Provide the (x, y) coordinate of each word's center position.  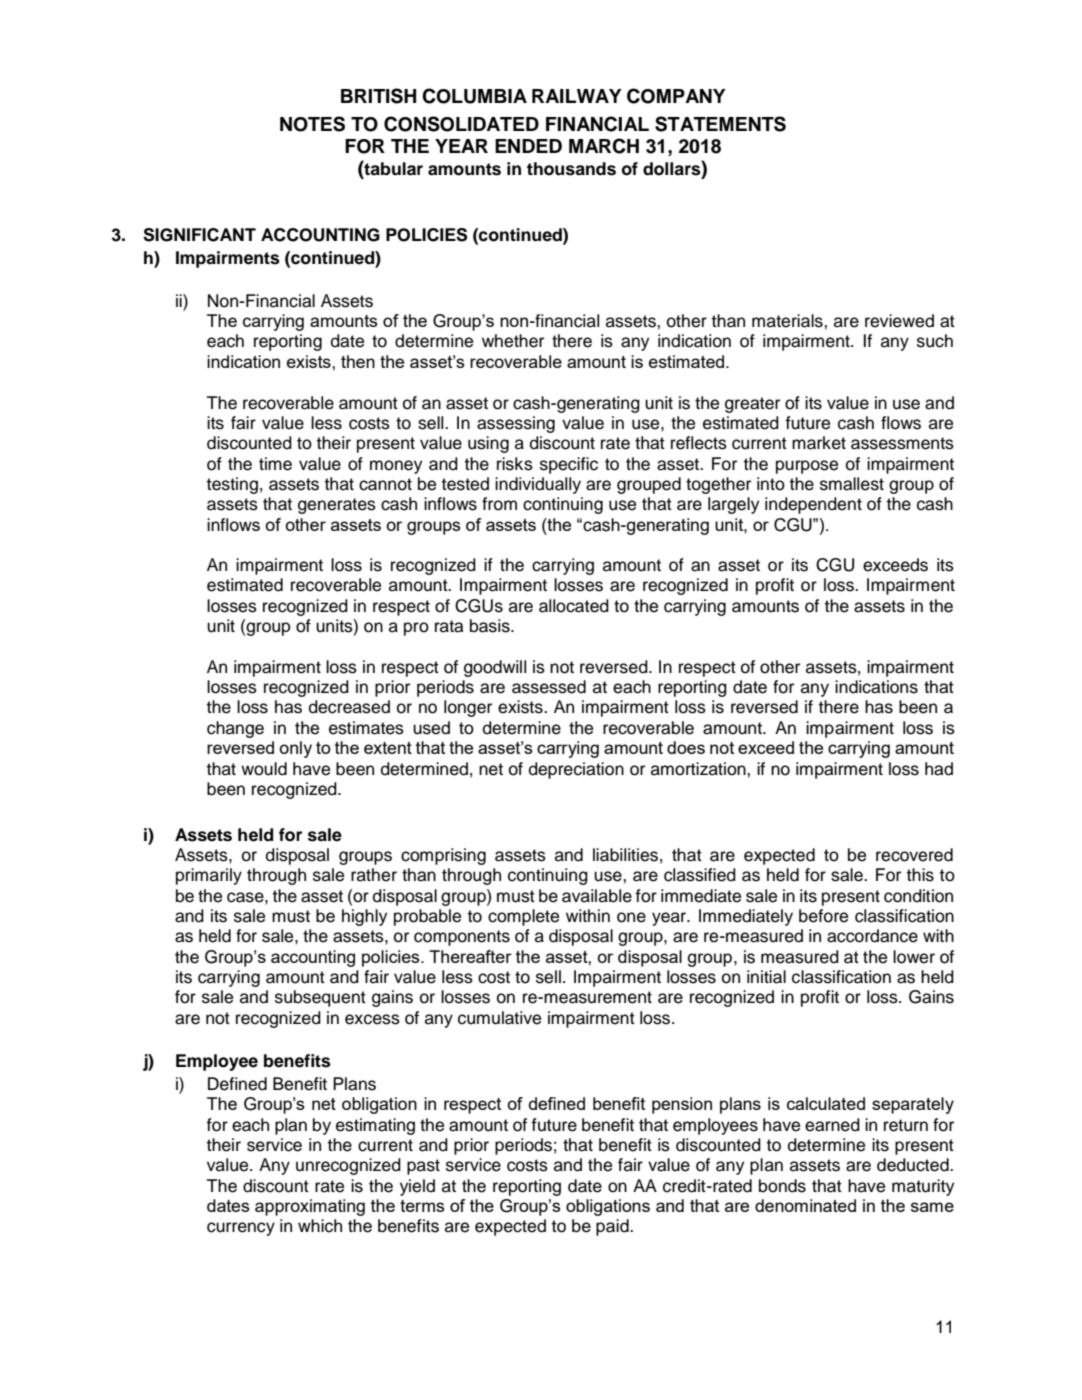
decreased (349, 707)
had (939, 769)
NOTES (312, 124)
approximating (310, 1207)
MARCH (604, 146)
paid (613, 1227)
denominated (805, 1205)
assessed (549, 687)
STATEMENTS (720, 124)
